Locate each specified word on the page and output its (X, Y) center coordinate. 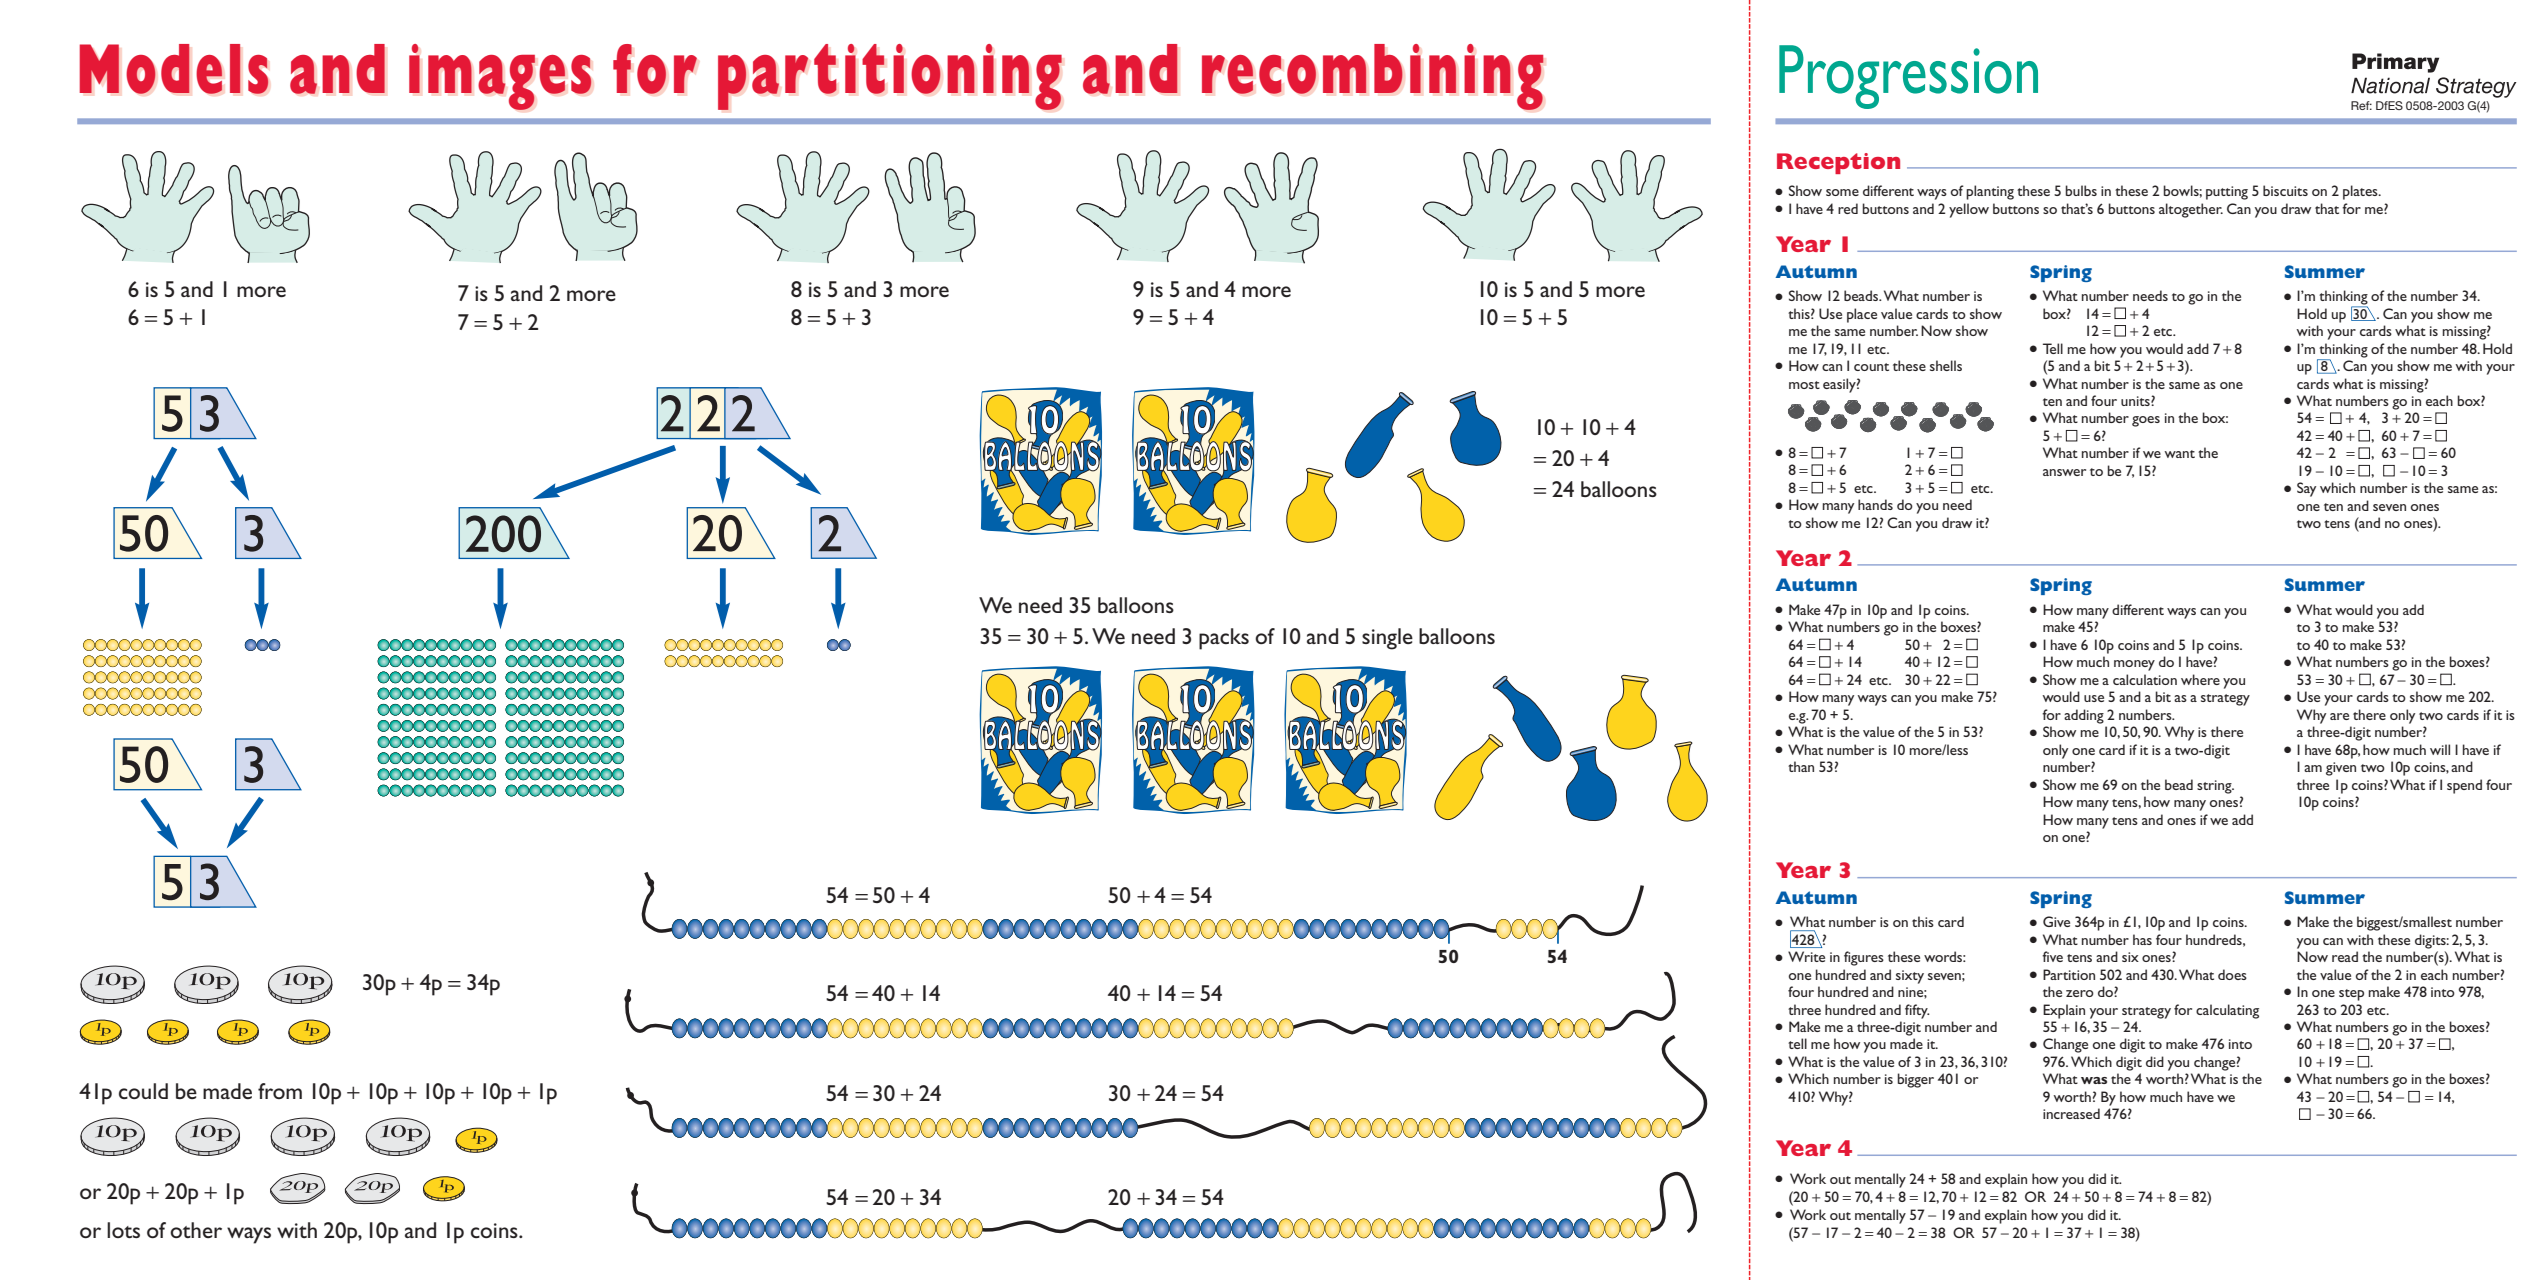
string (2215, 787)
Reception (1838, 163)
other (196, 1230)
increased (2071, 1113)
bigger (1915, 1080)
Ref (2361, 105)
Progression (1908, 77)
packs (1224, 639)
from (280, 1091)
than (1801, 766)
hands (1875, 504)
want (2180, 454)
